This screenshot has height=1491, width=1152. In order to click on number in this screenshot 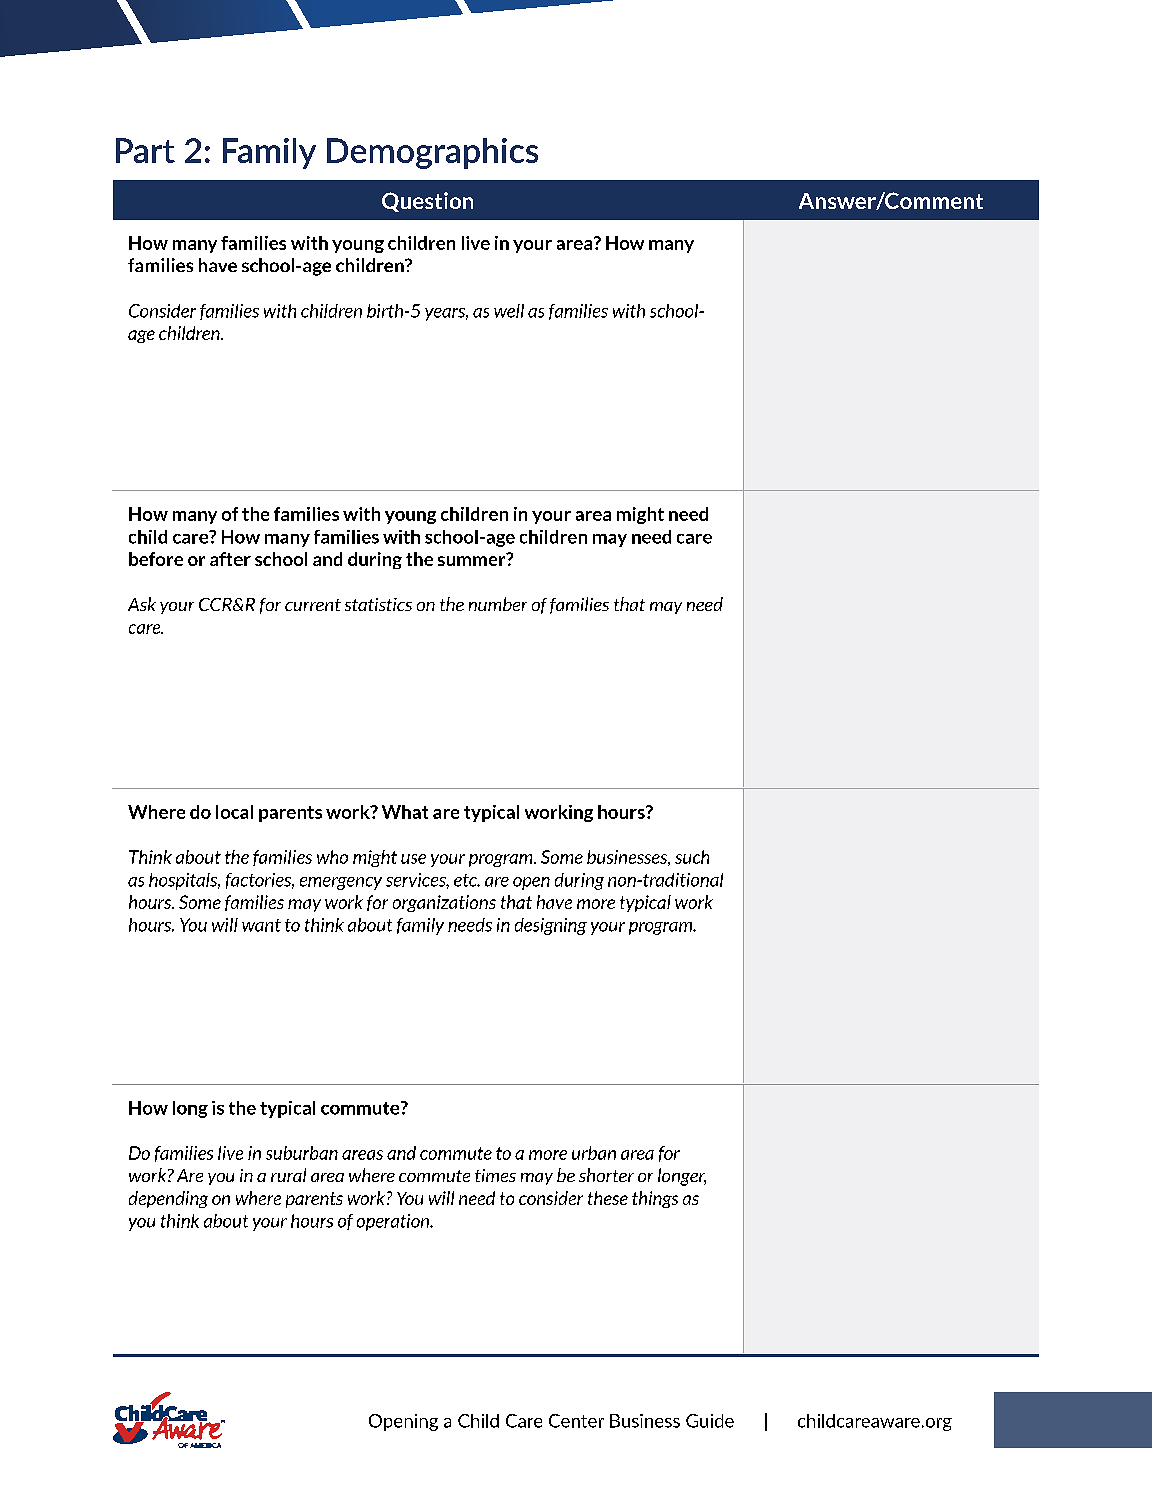, I will do `click(498, 604)`.
